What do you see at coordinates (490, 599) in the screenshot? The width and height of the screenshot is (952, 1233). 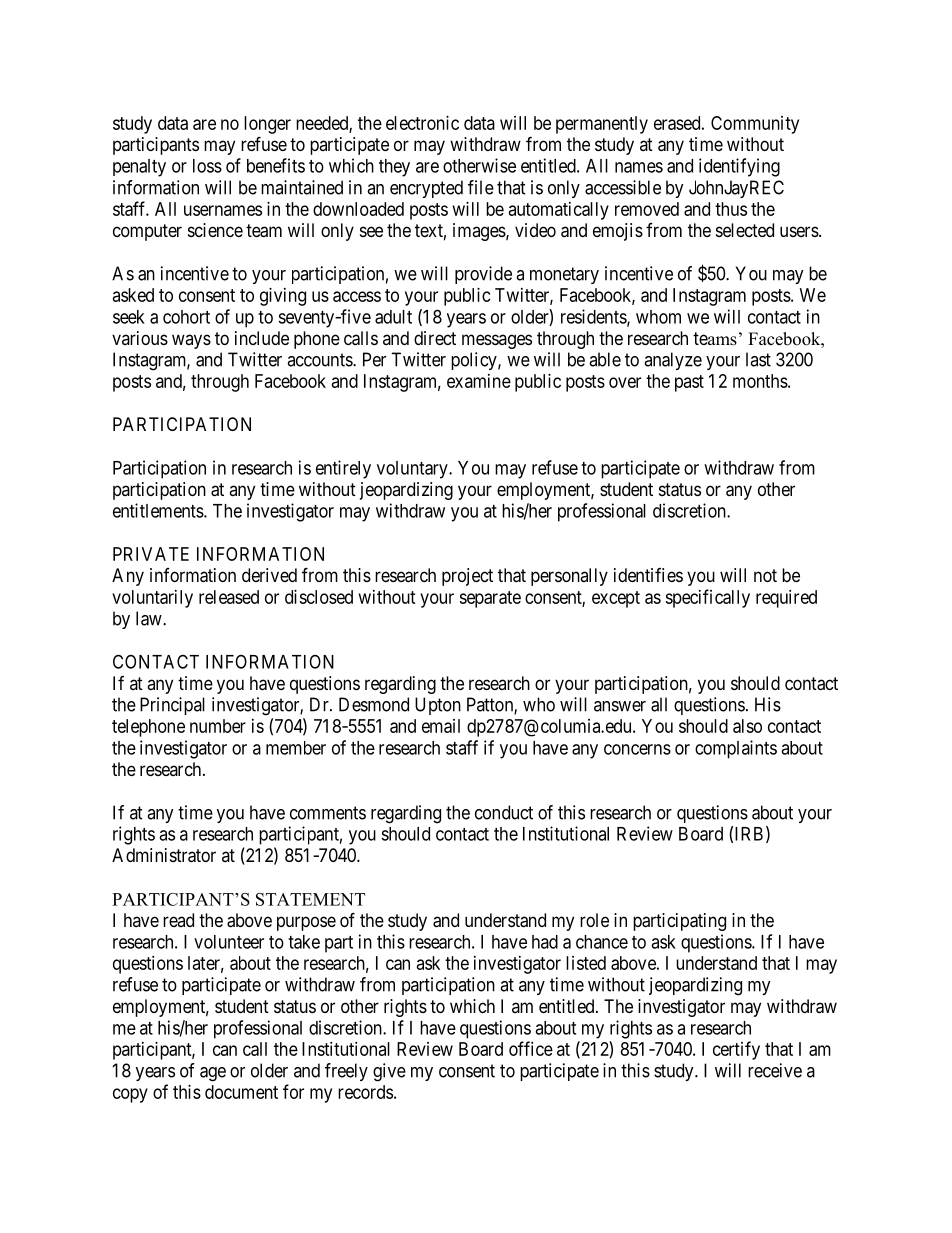 I see `separate` at bounding box center [490, 599].
